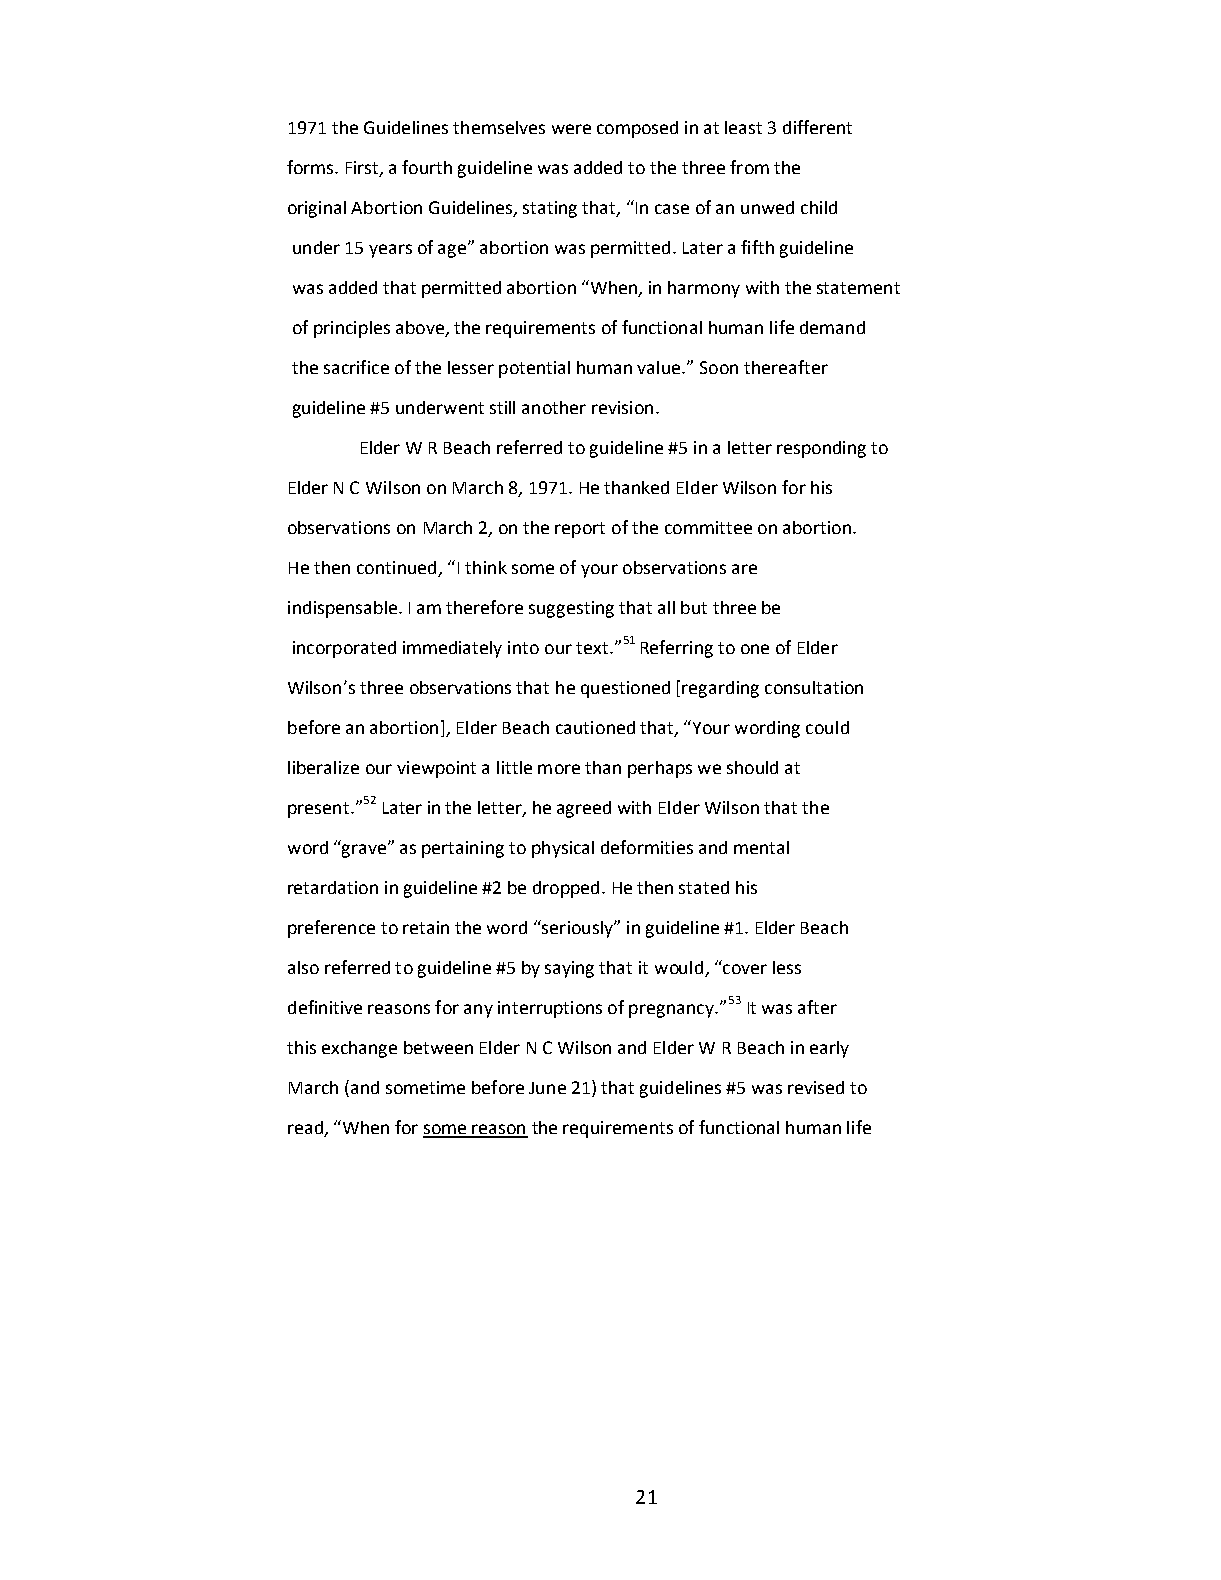  I want to click on different, so click(817, 127).
